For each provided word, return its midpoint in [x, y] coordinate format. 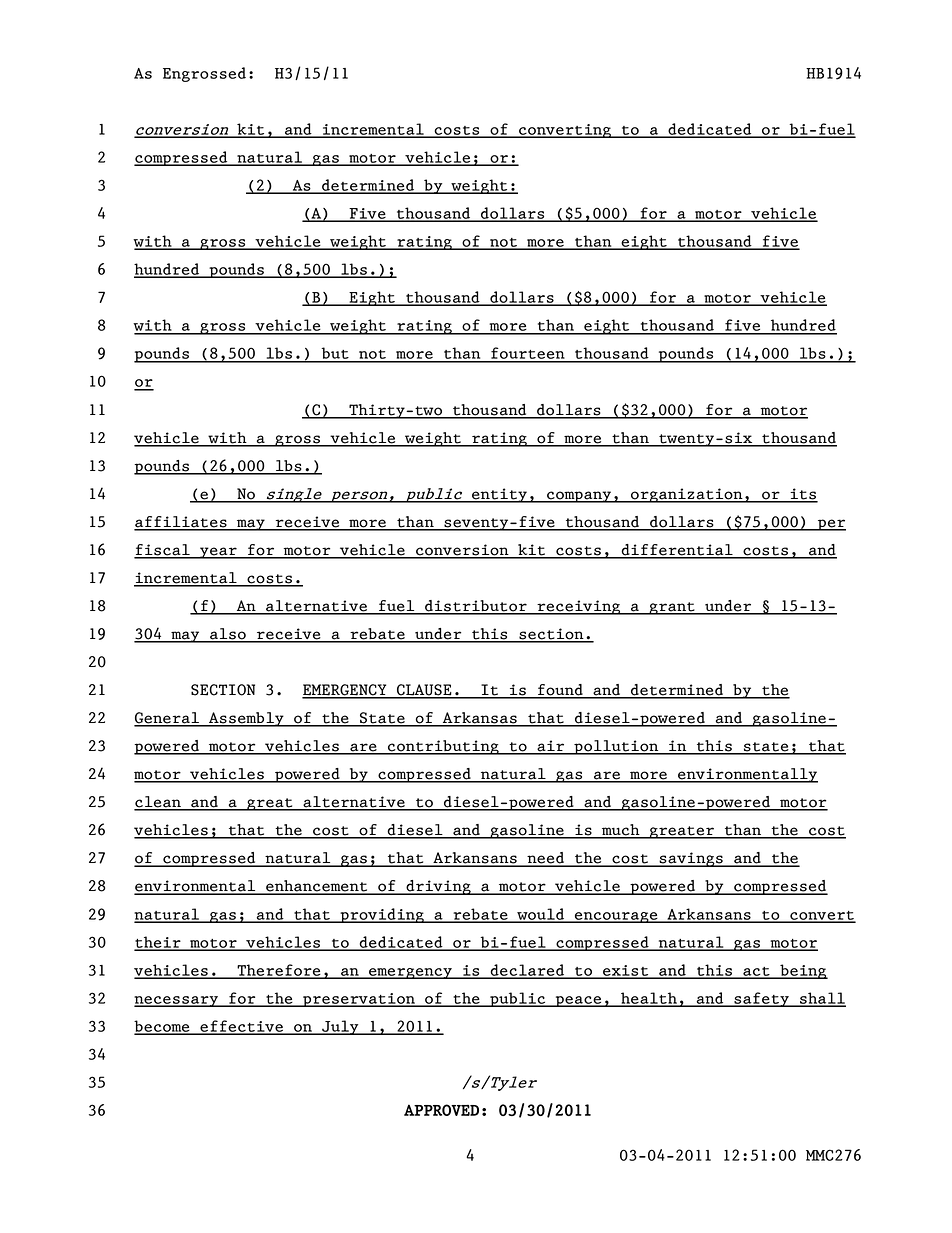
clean [158, 803]
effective [242, 1027]
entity [499, 495]
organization [687, 495]
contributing [443, 747]
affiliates [181, 523]
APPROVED [441, 1110]
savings [691, 859]
